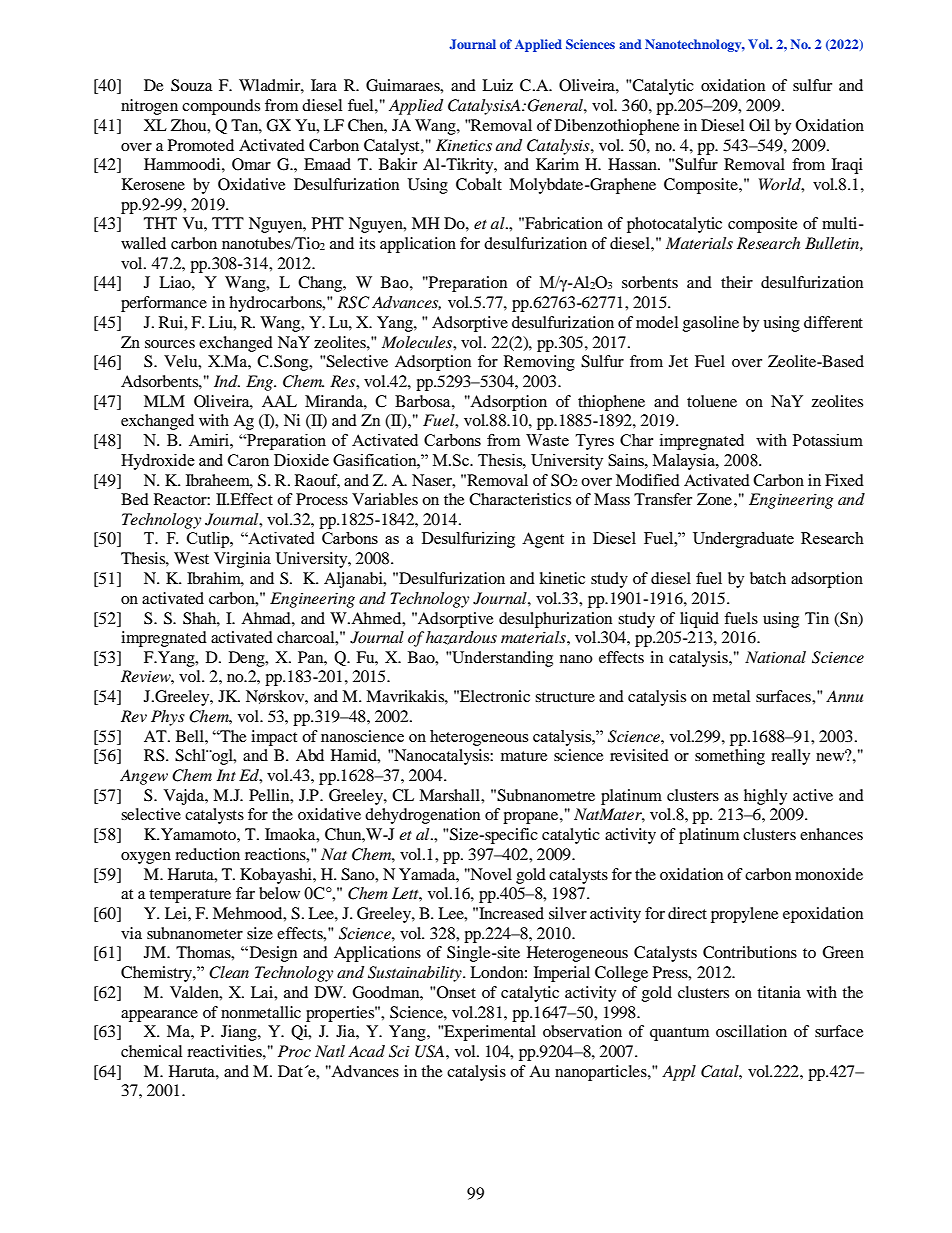 This document has width=952, height=1233. Describe the element at coordinates (768, 578) in the document. I see `batch` at that location.
